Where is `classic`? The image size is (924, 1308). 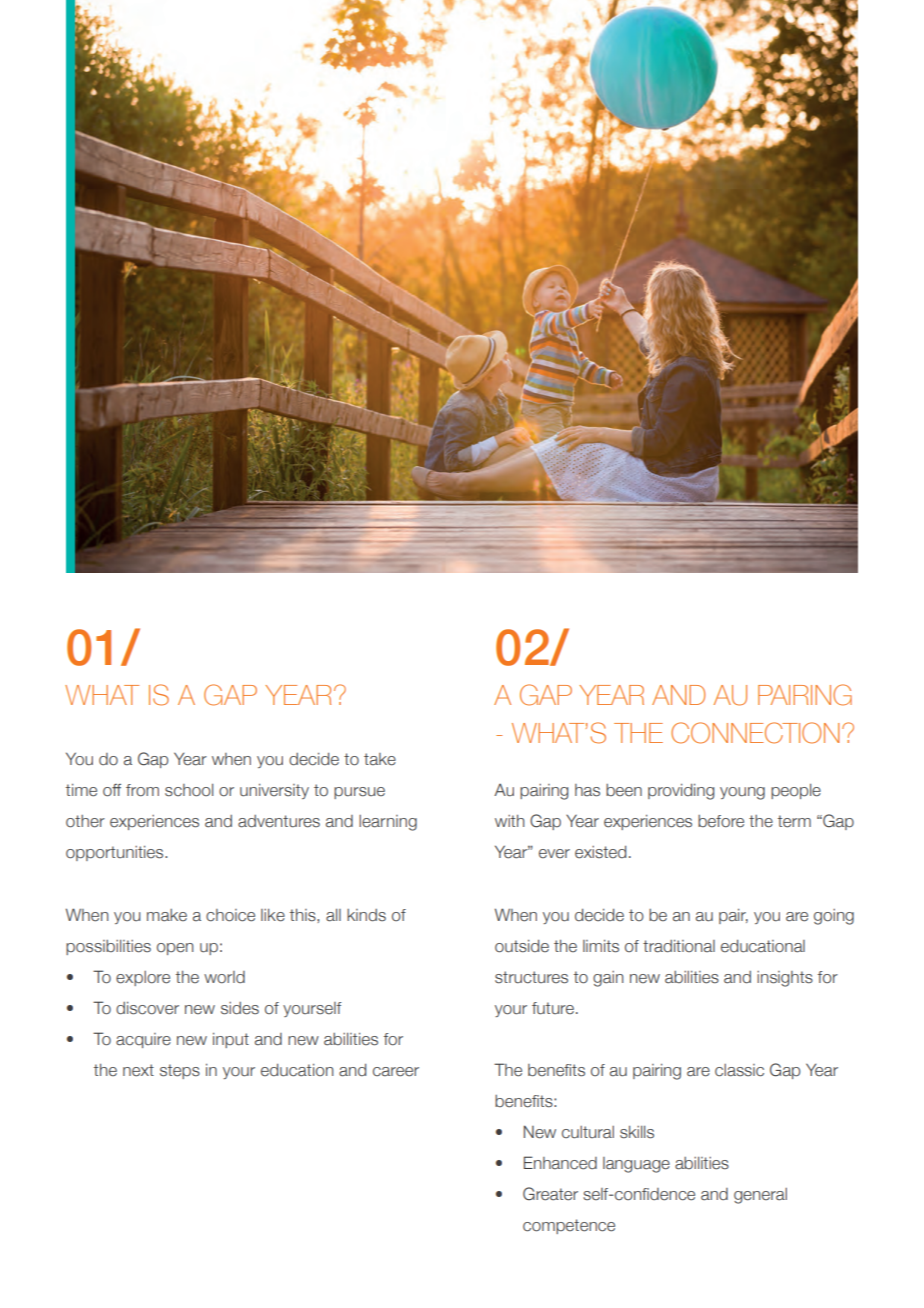
classic is located at coordinates (739, 1070).
